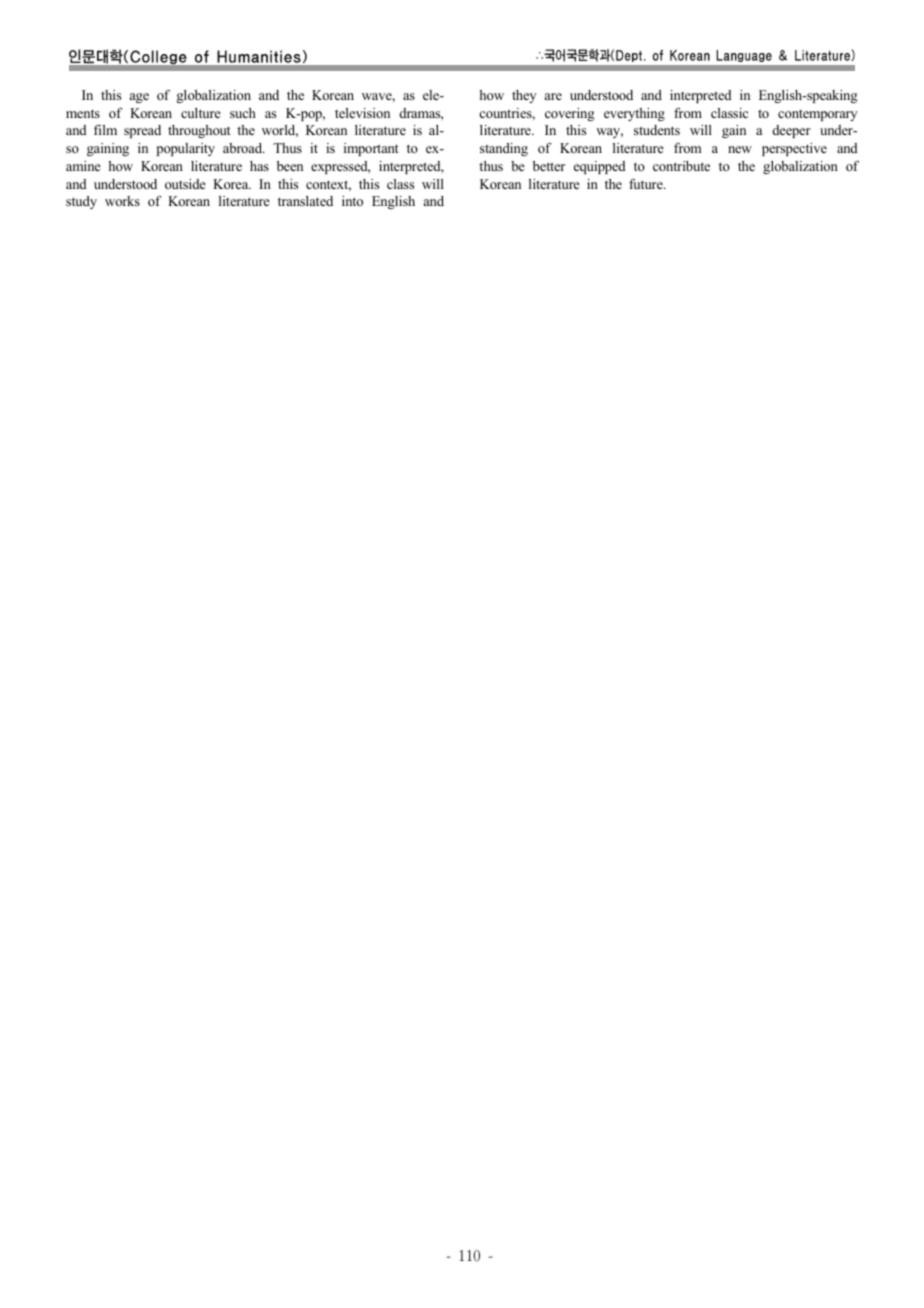 Image resolution: width=924 pixels, height=1308 pixels. Describe the element at coordinates (352, 201) in the image. I see `into` at that location.
